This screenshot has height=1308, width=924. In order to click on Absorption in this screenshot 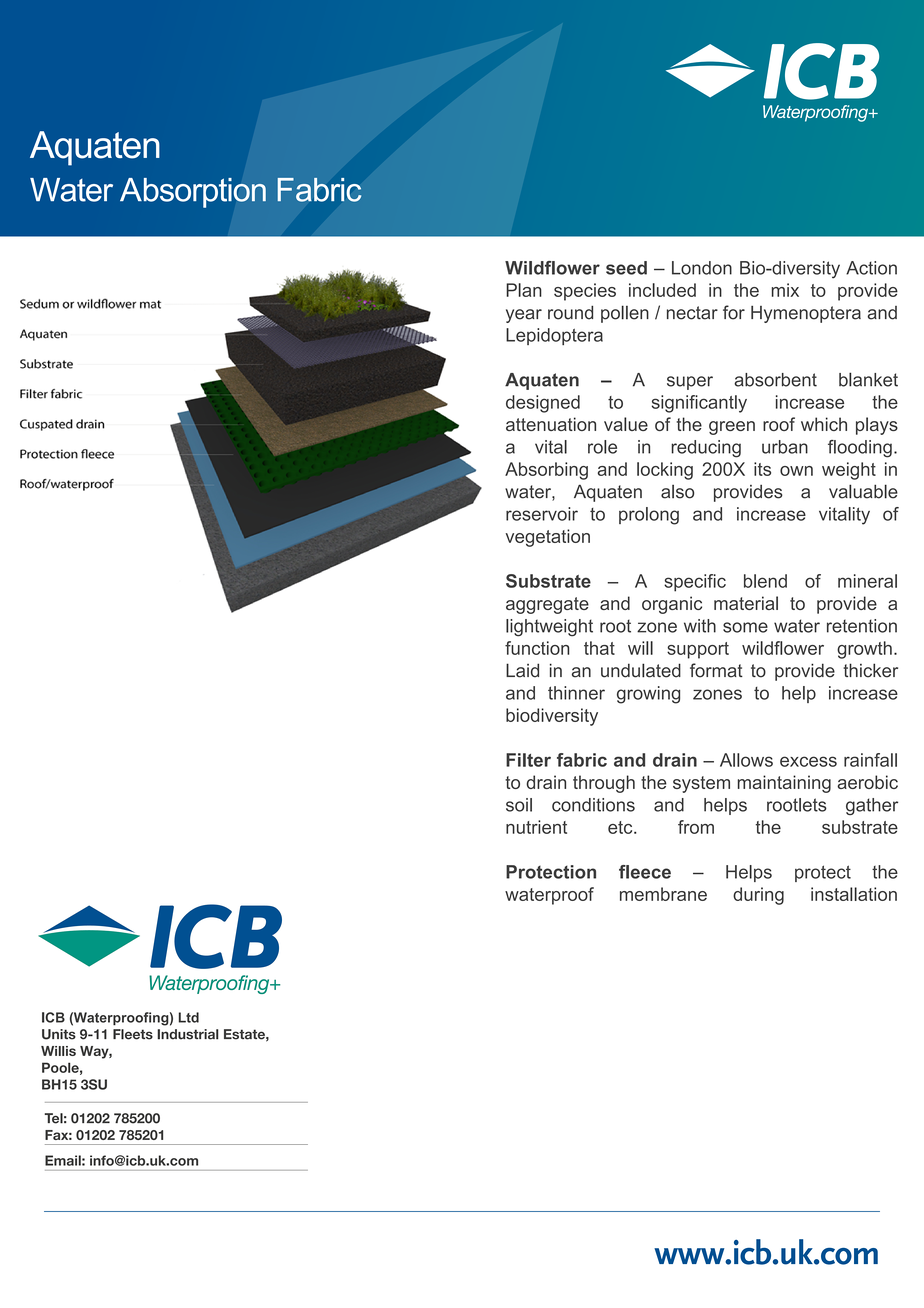, I will do `click(193, 193)`.
